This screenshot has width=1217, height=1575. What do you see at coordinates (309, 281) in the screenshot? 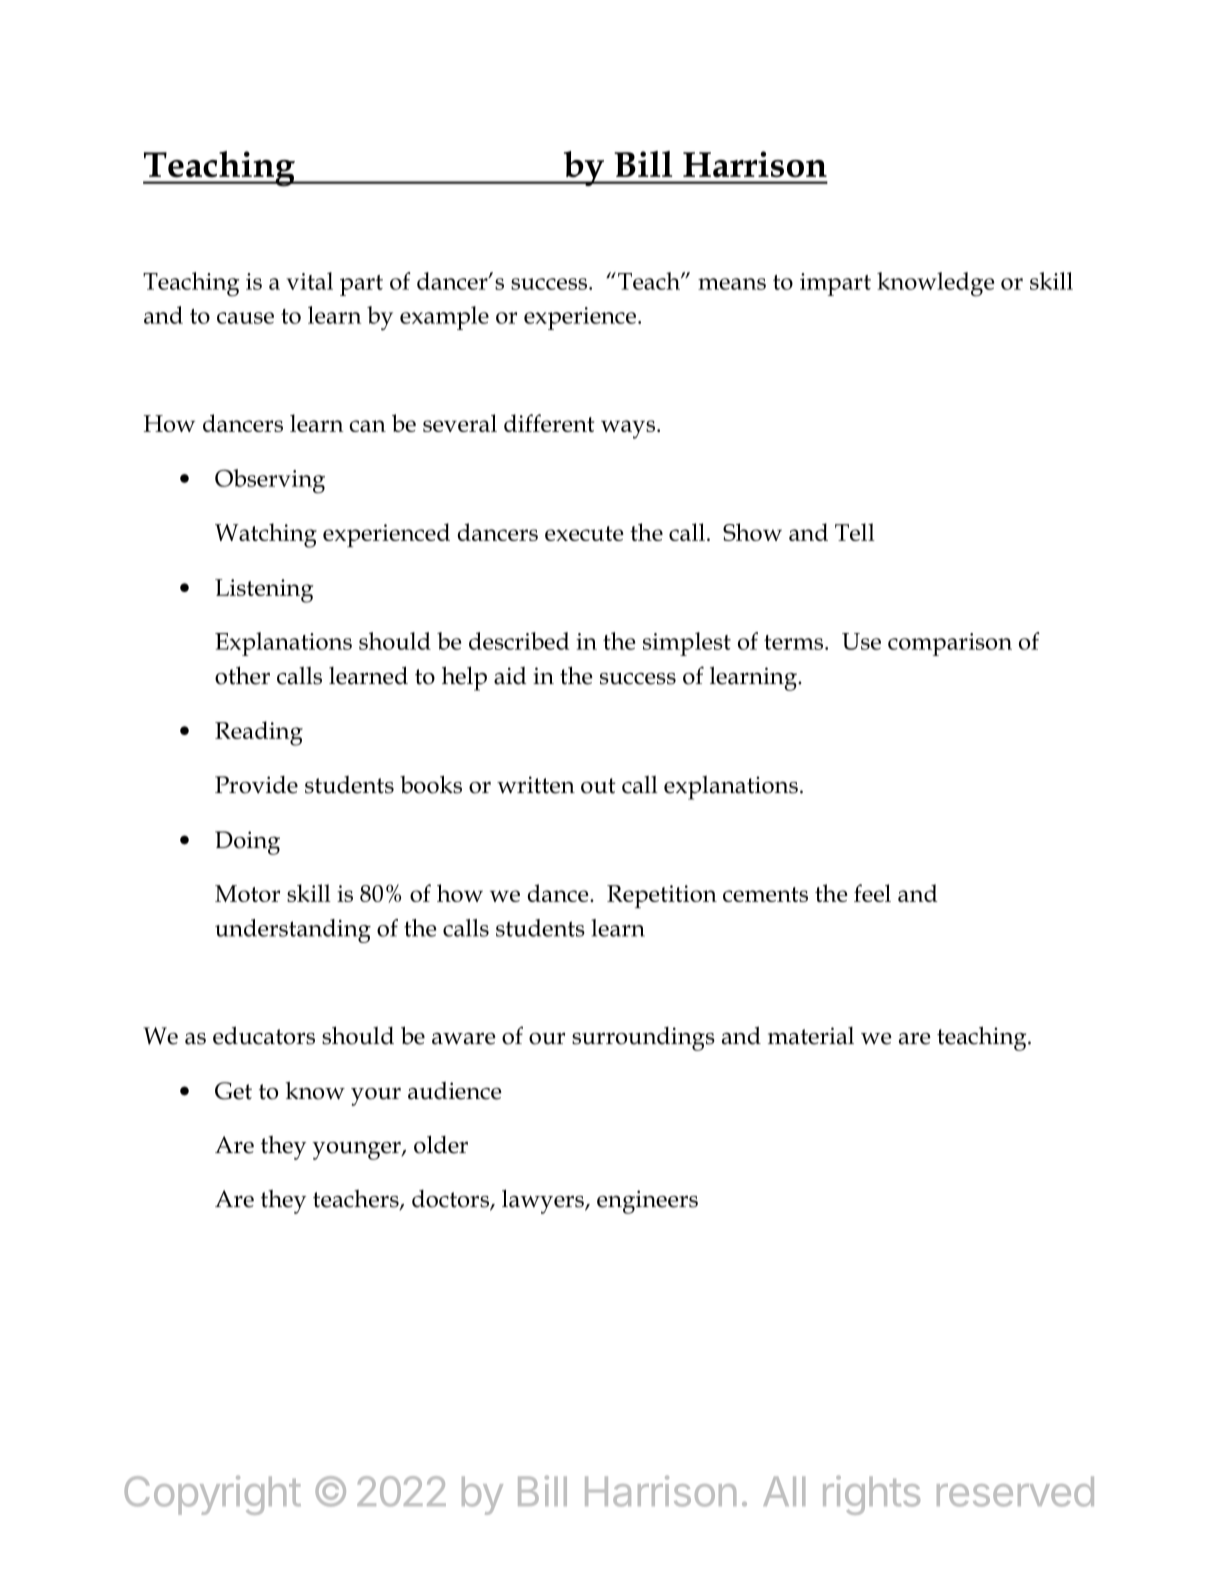
I see `vital` at bounding box center [309, 281].
